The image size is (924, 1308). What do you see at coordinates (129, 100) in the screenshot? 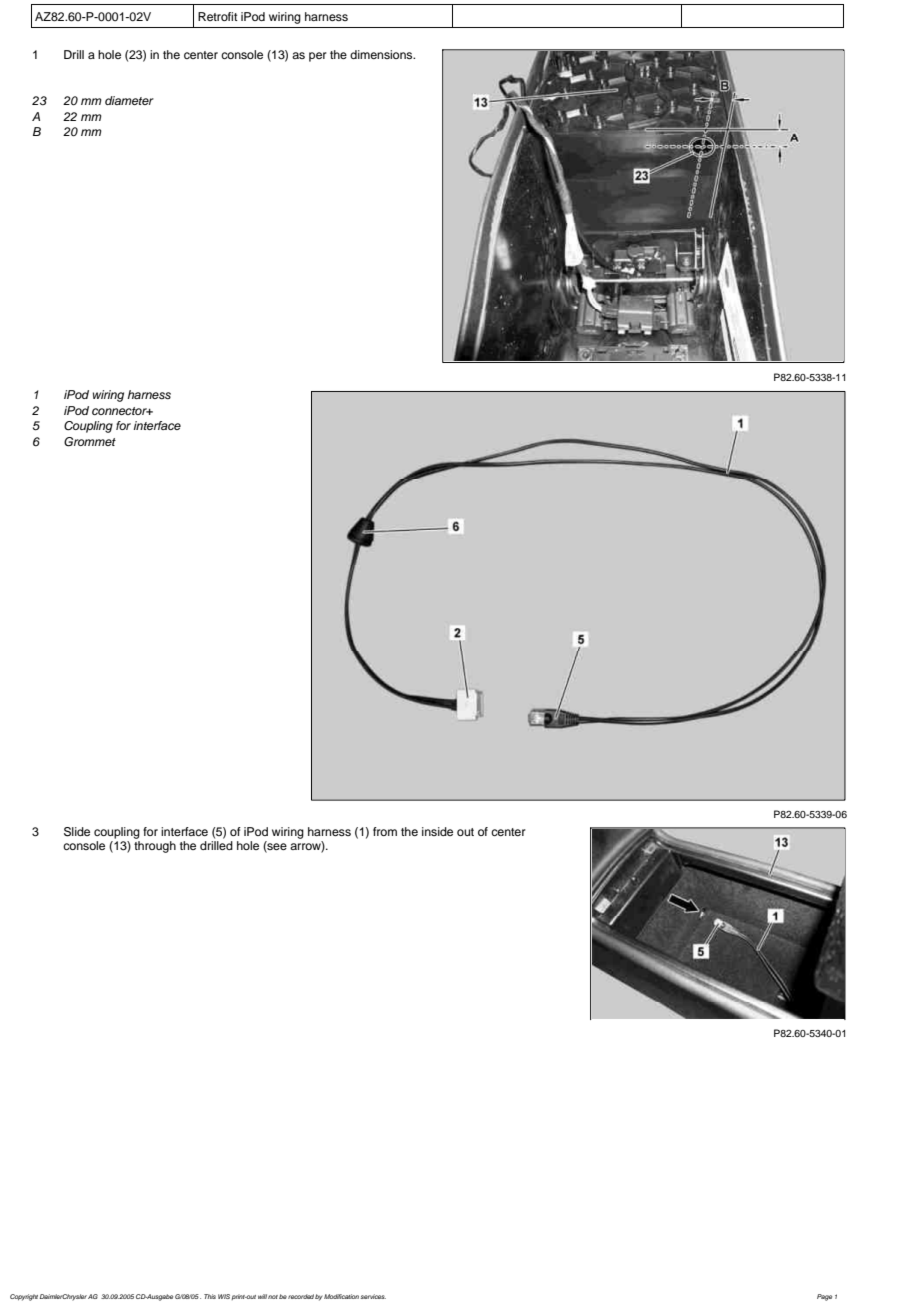
I see `diameter` at bounding box center [129, 100].
